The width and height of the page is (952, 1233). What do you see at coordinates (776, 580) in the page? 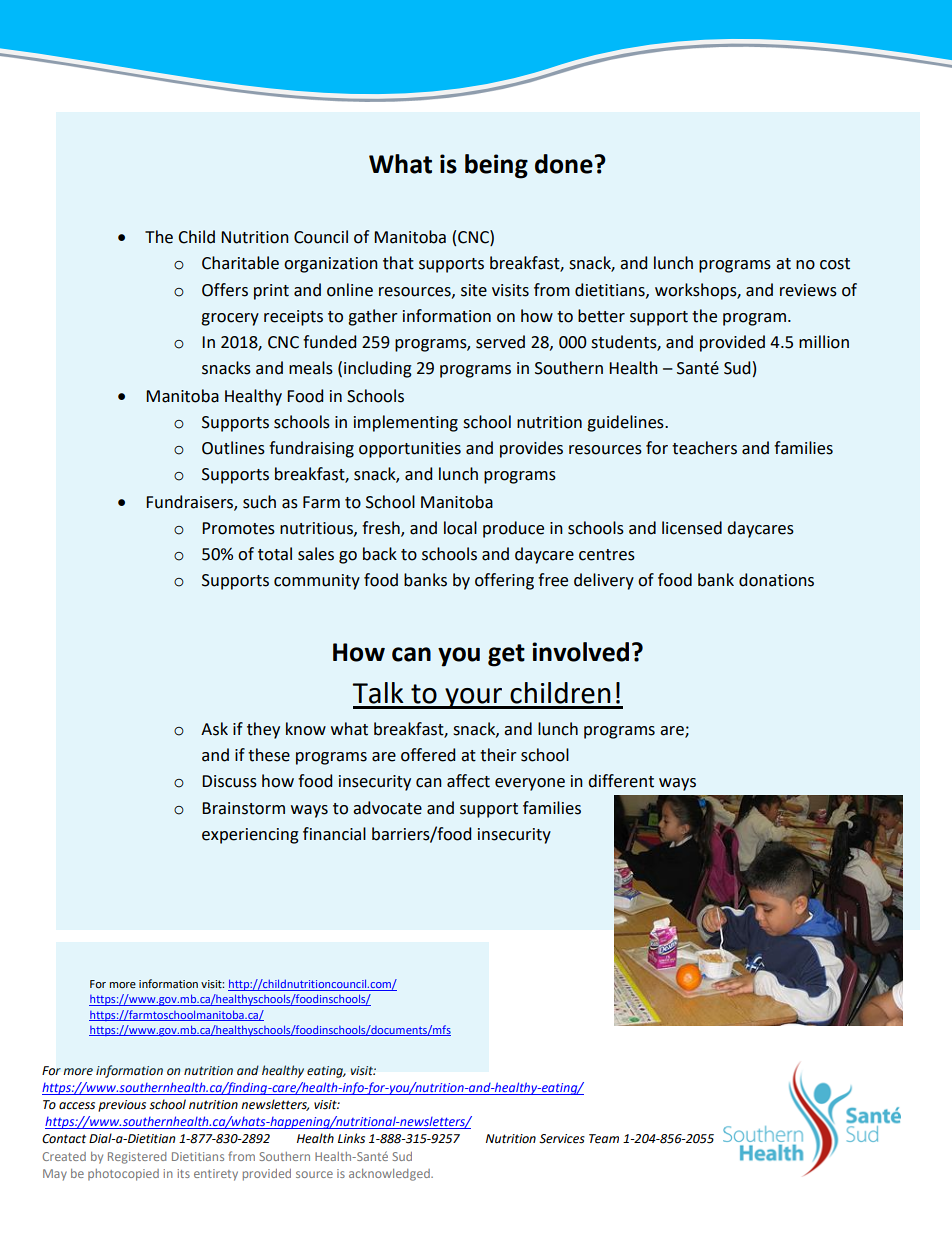
I see `donations` at bounding box center [776, 580].
